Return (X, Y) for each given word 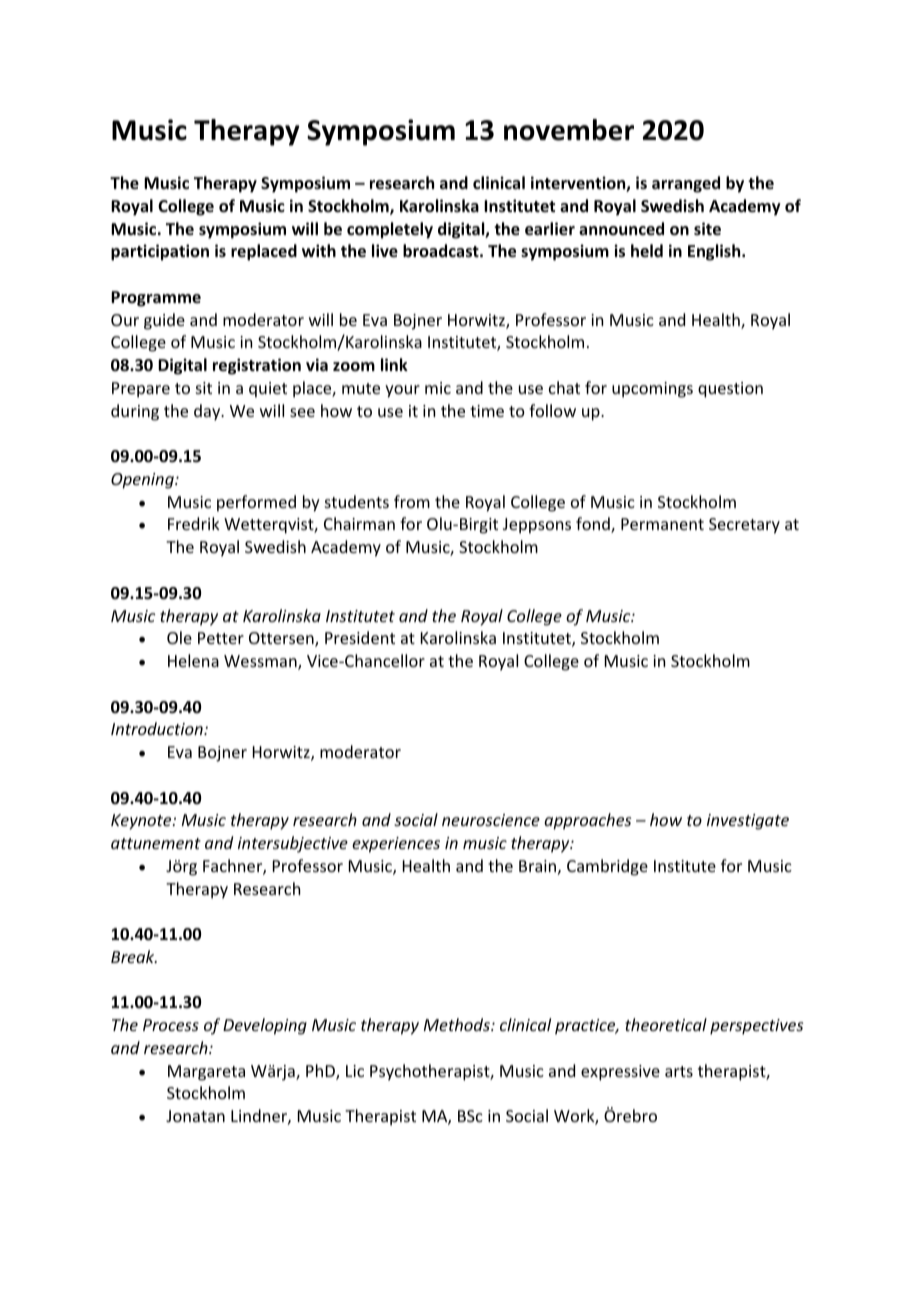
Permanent (662, 524)
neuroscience (491, 820)
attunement (156, 843)
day (208, 412)
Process (171, 1025)
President (360, 637)
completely (390, 230)
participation (160, 252)
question (730, 390)
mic (438, 388)
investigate (748, 822)
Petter (221, 638)
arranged (686, 184)
